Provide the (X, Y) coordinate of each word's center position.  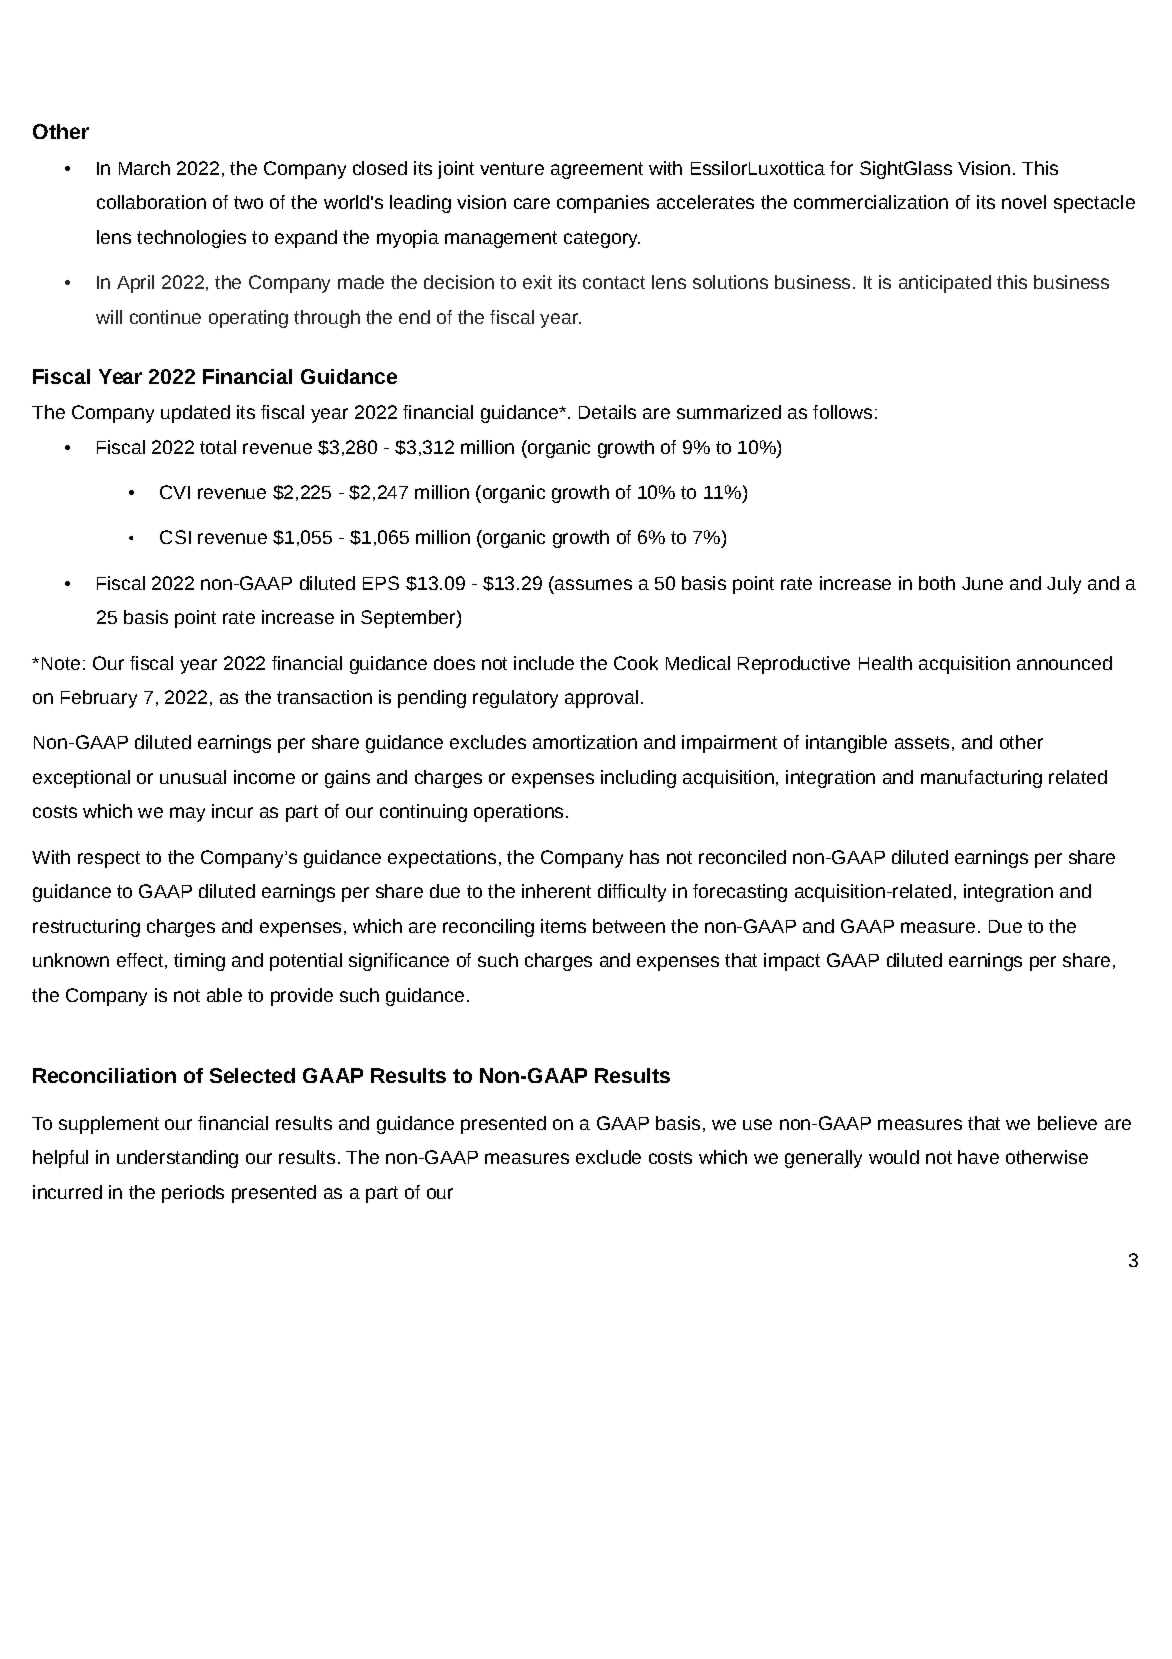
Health (885, 663)
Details (607, 412)
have (978, 1157)
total (218, 447)
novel (1024, 202)
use (757, 1124)
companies (603, 204)
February (99, 699)
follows (842, 412)
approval (601, 699)
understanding (177, 1159)
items (563, 926)
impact (792, 962)
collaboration (151, 202)
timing (199, 962)
